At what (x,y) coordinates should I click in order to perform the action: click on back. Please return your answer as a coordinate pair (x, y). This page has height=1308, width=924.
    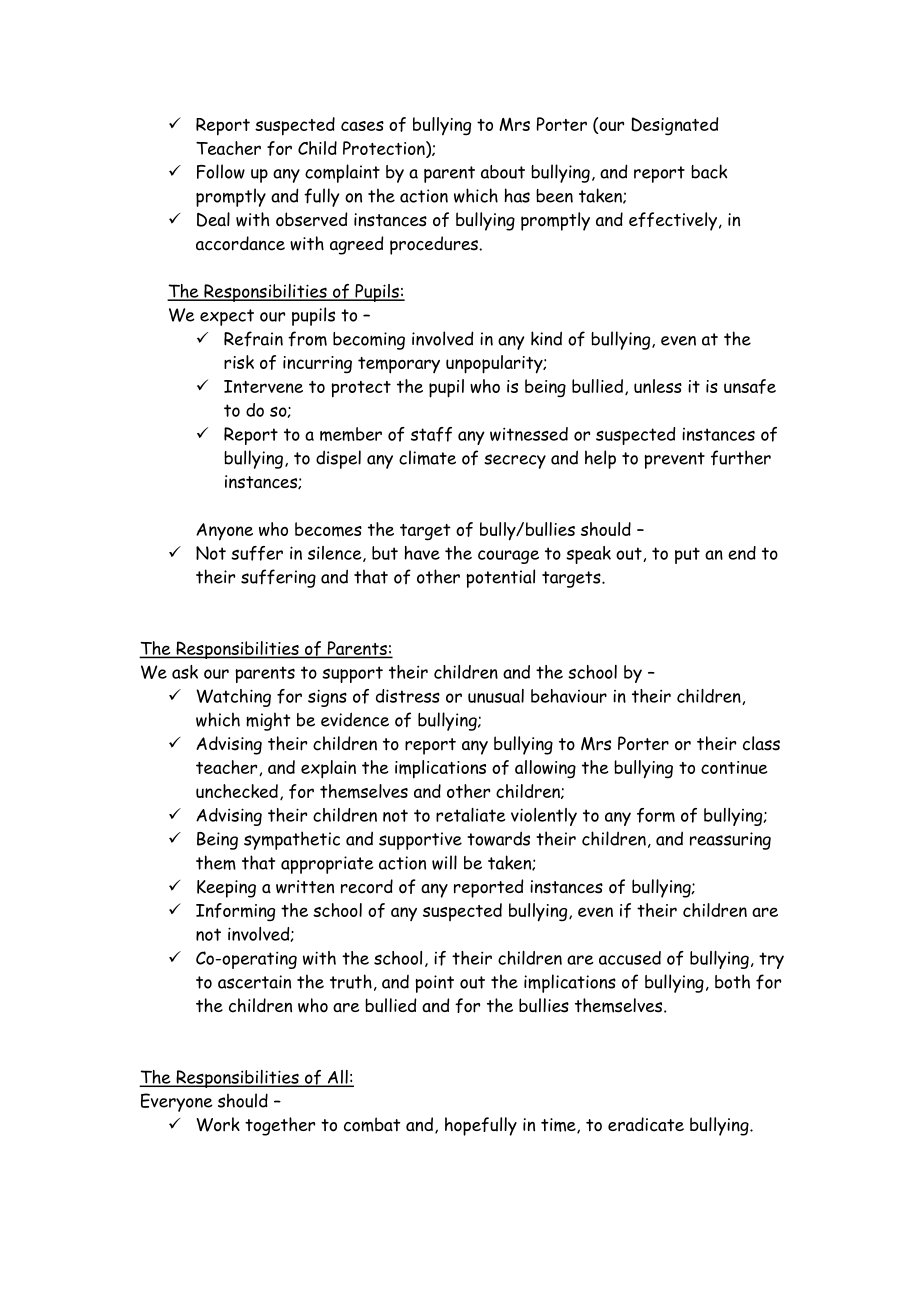
    Looking at the image, I should click on (709, 171).
